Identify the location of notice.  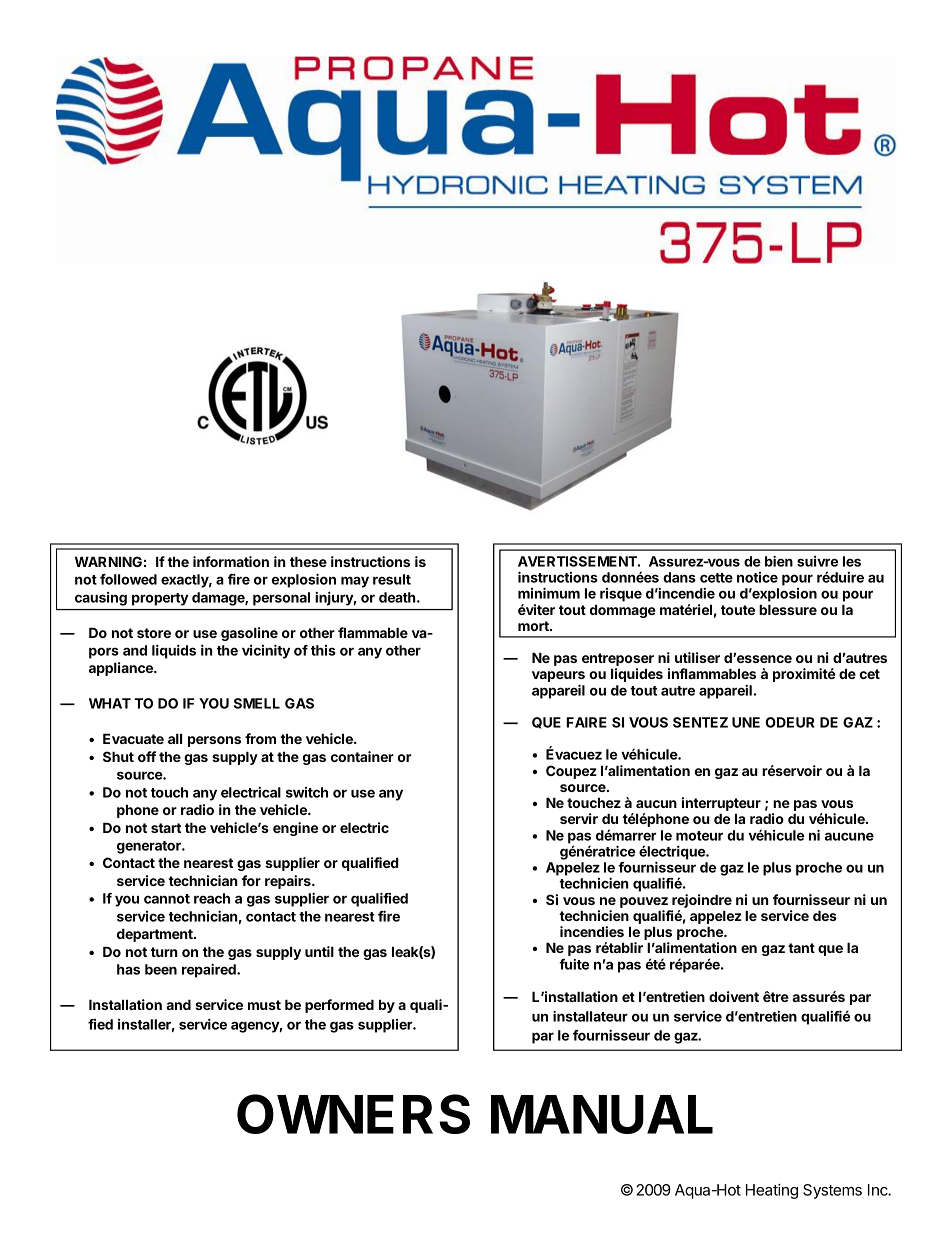
(757, 577).
